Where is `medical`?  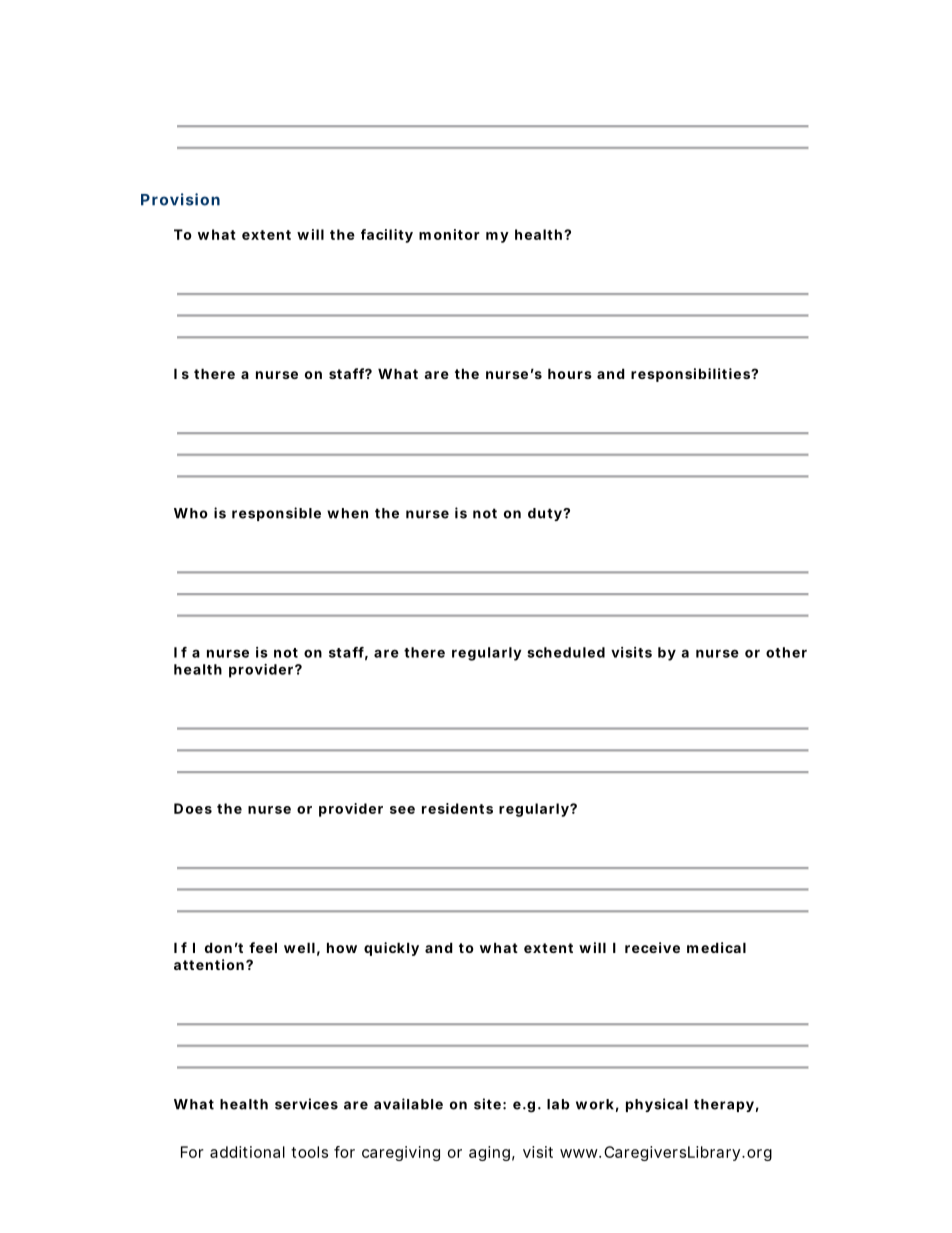
medical is located at coordinates (716, 947).
